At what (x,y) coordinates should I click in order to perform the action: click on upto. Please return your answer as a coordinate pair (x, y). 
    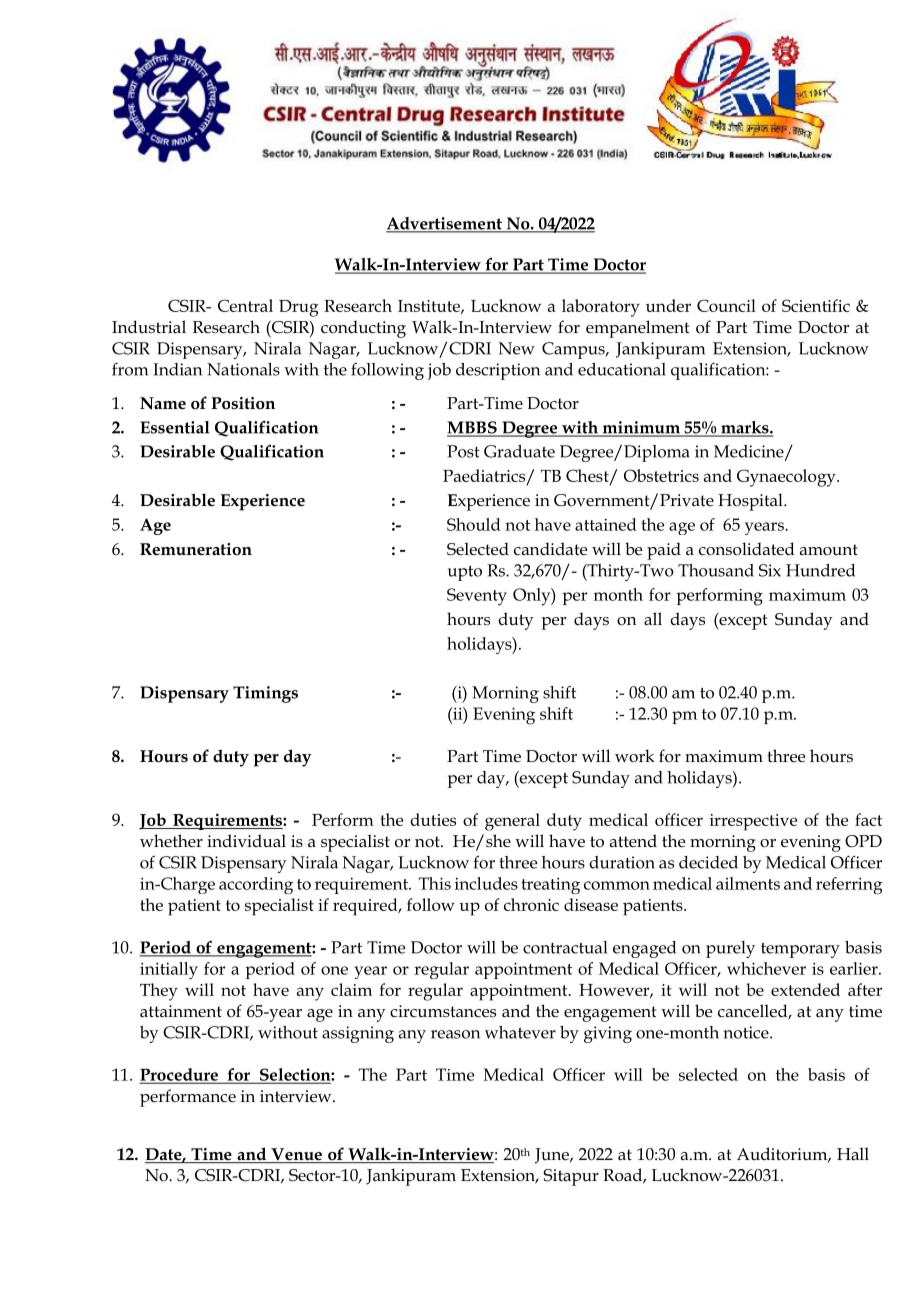
    Looking at the image, I should click on (465, 573).
